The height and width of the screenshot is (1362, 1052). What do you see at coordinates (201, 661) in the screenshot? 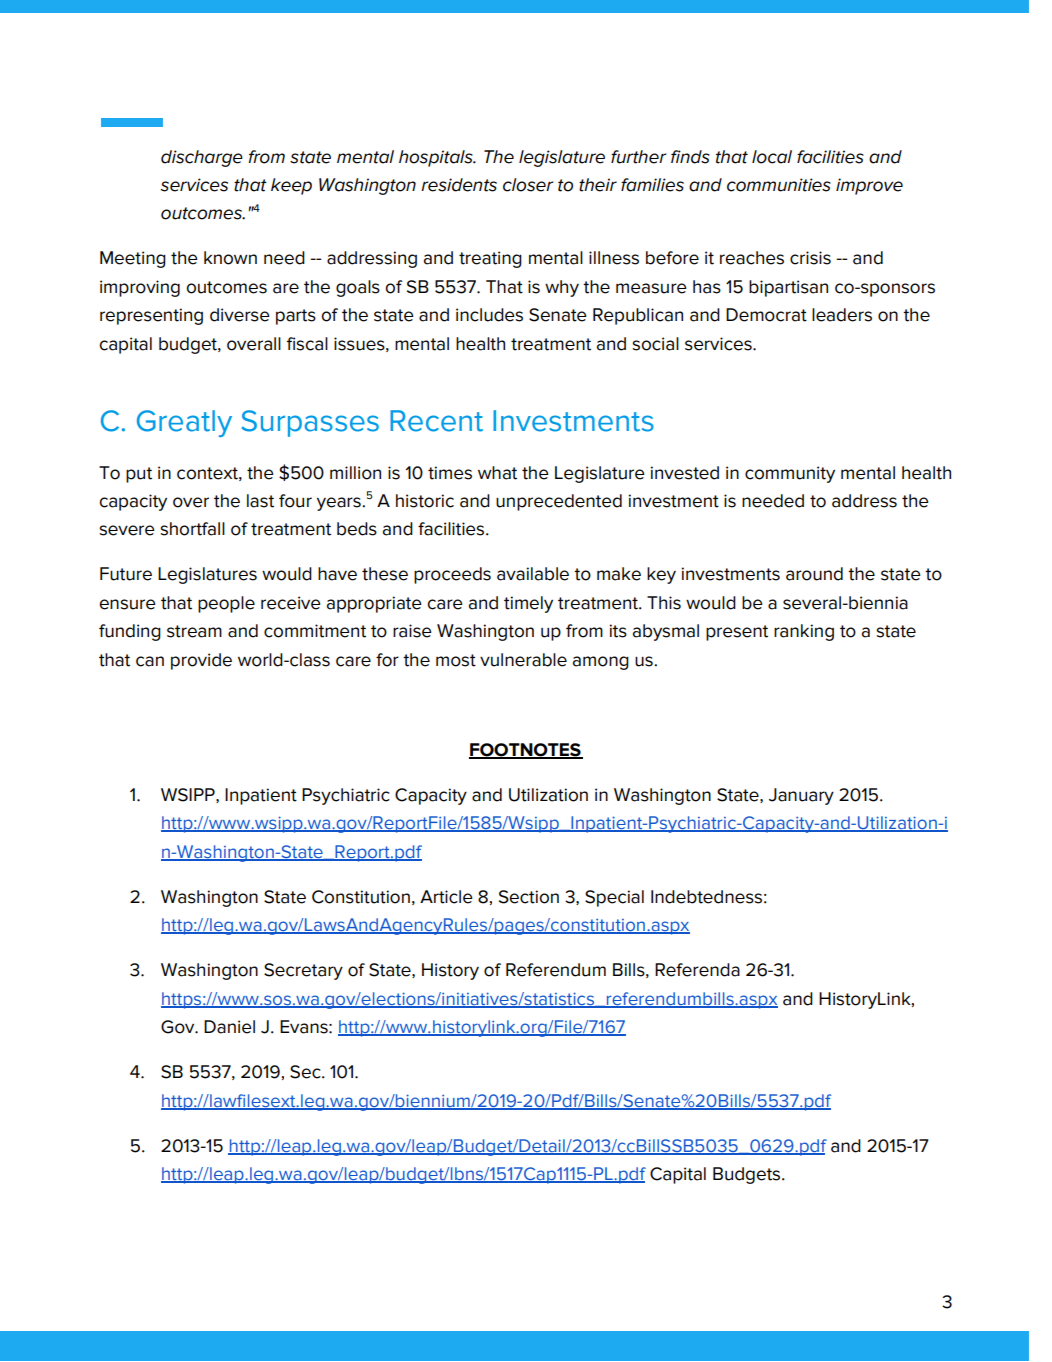
I see `provide` at bounding box center [201, 661].
